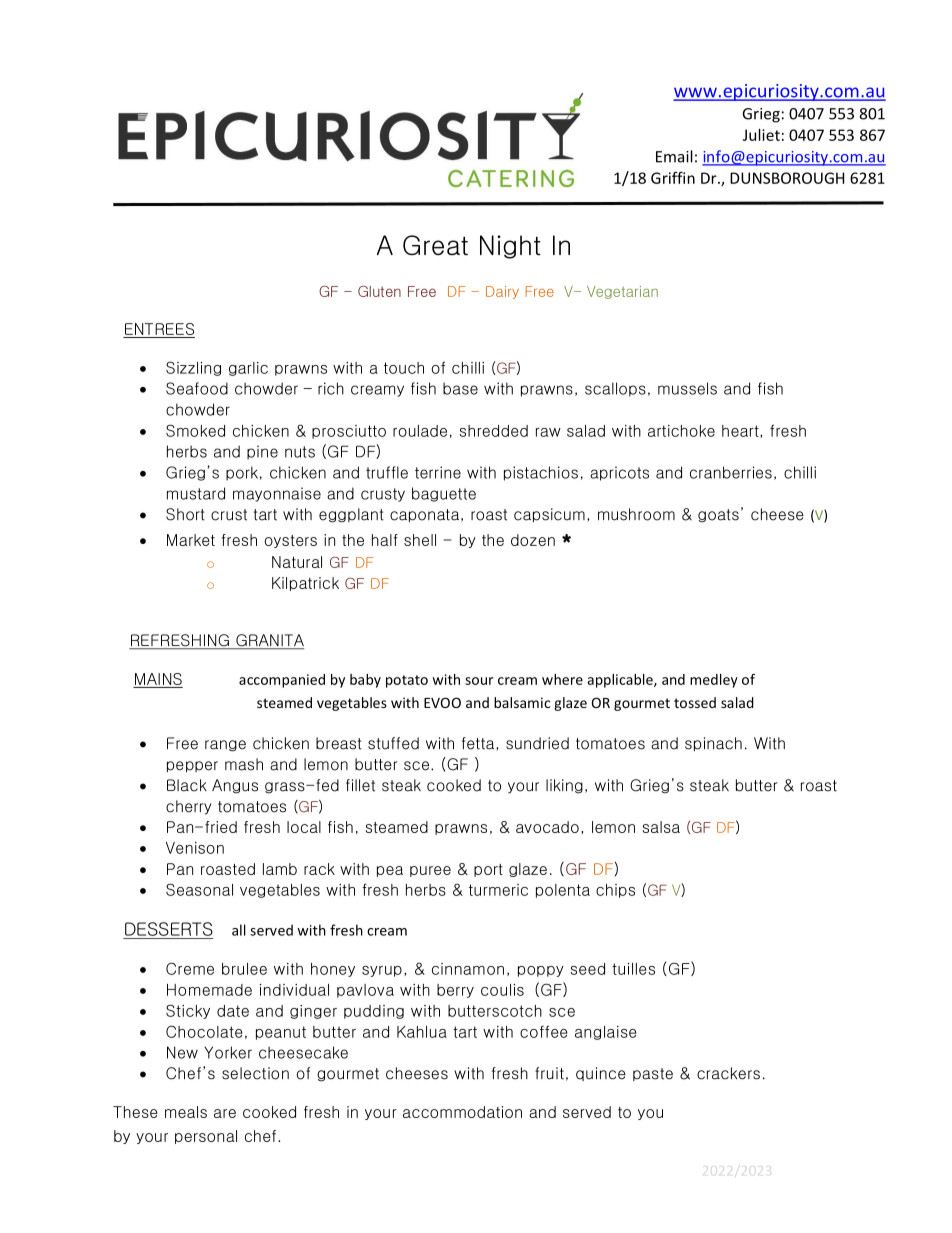  I want to click on Great, so click(435, 245).
